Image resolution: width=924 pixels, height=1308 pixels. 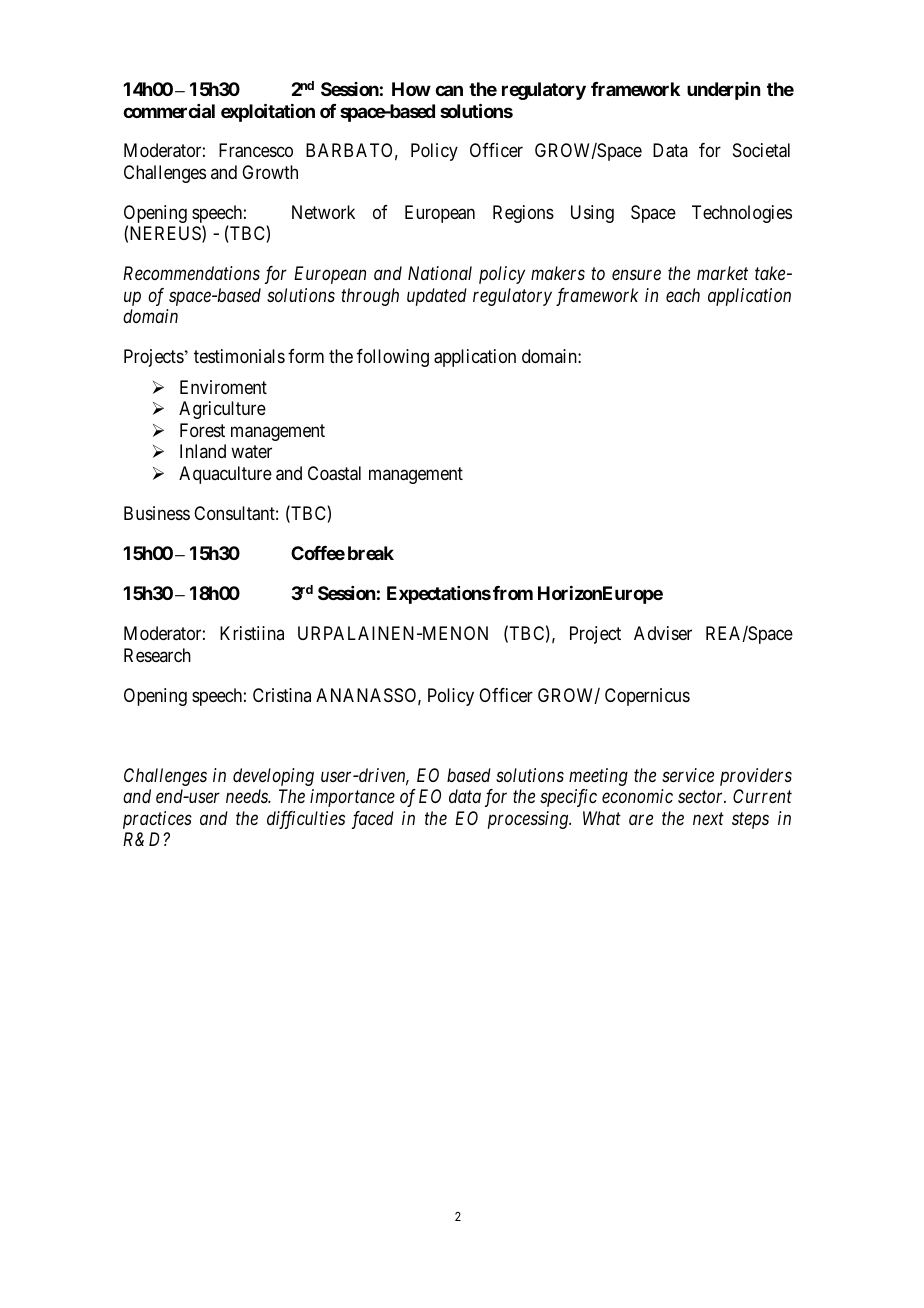 I want to click on developing, so click(x=273, y=777).
